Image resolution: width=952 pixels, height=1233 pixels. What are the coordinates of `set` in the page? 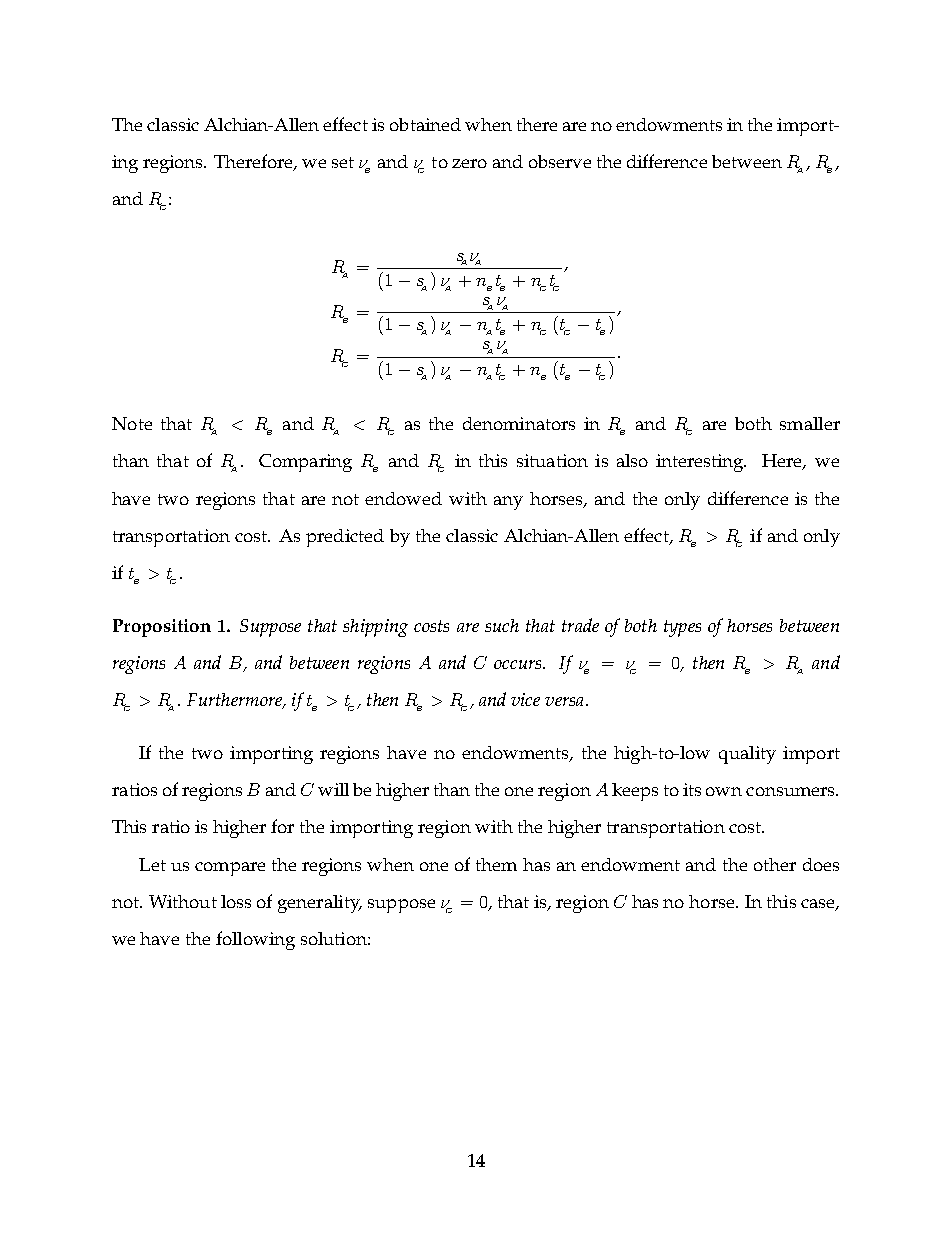 It's located at (343, 162).
